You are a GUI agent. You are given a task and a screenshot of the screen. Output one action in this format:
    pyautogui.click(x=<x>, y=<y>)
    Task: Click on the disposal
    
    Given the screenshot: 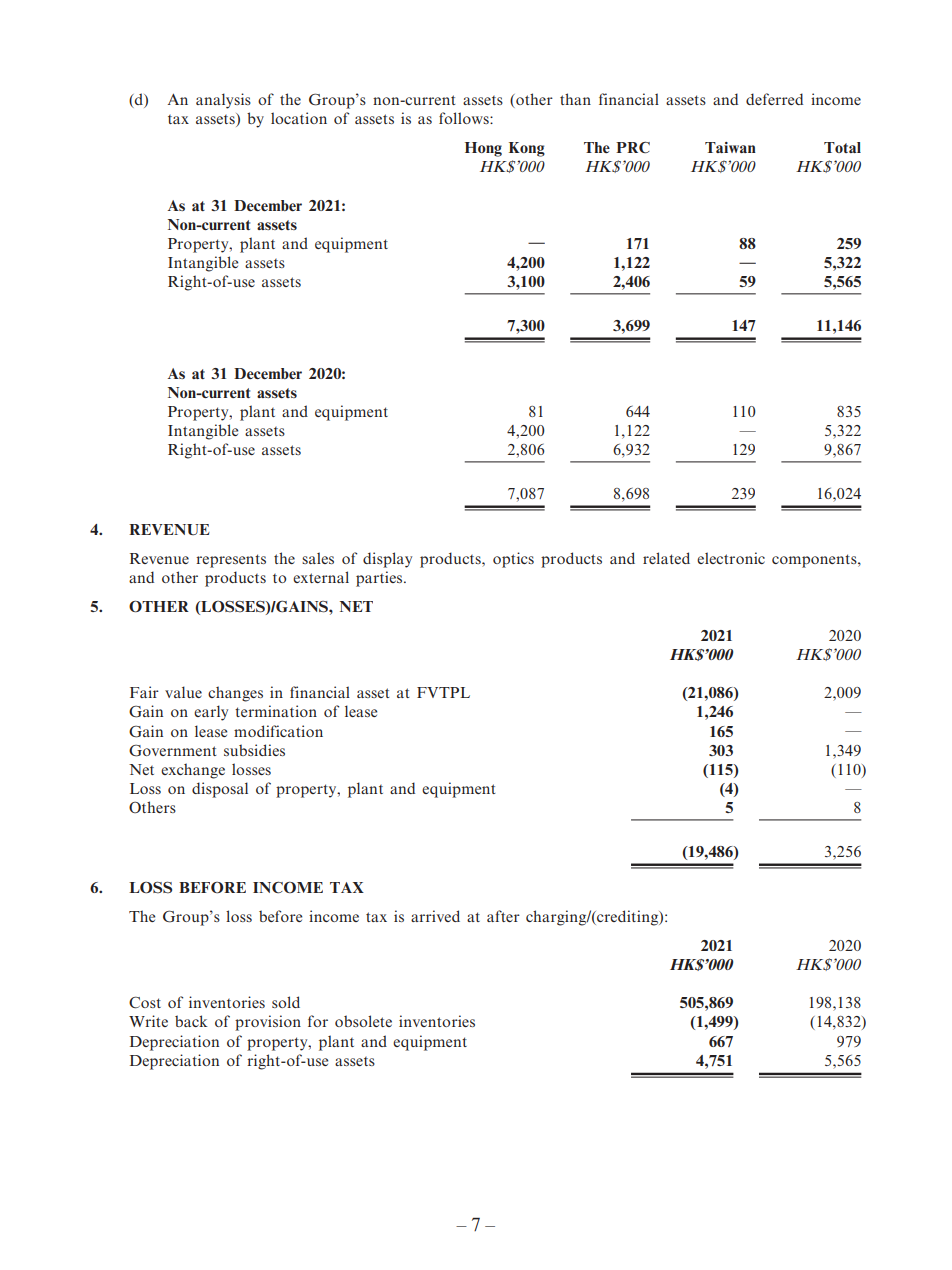 What is the action you would take?
    pyautogui.click(x=220, y=790)
